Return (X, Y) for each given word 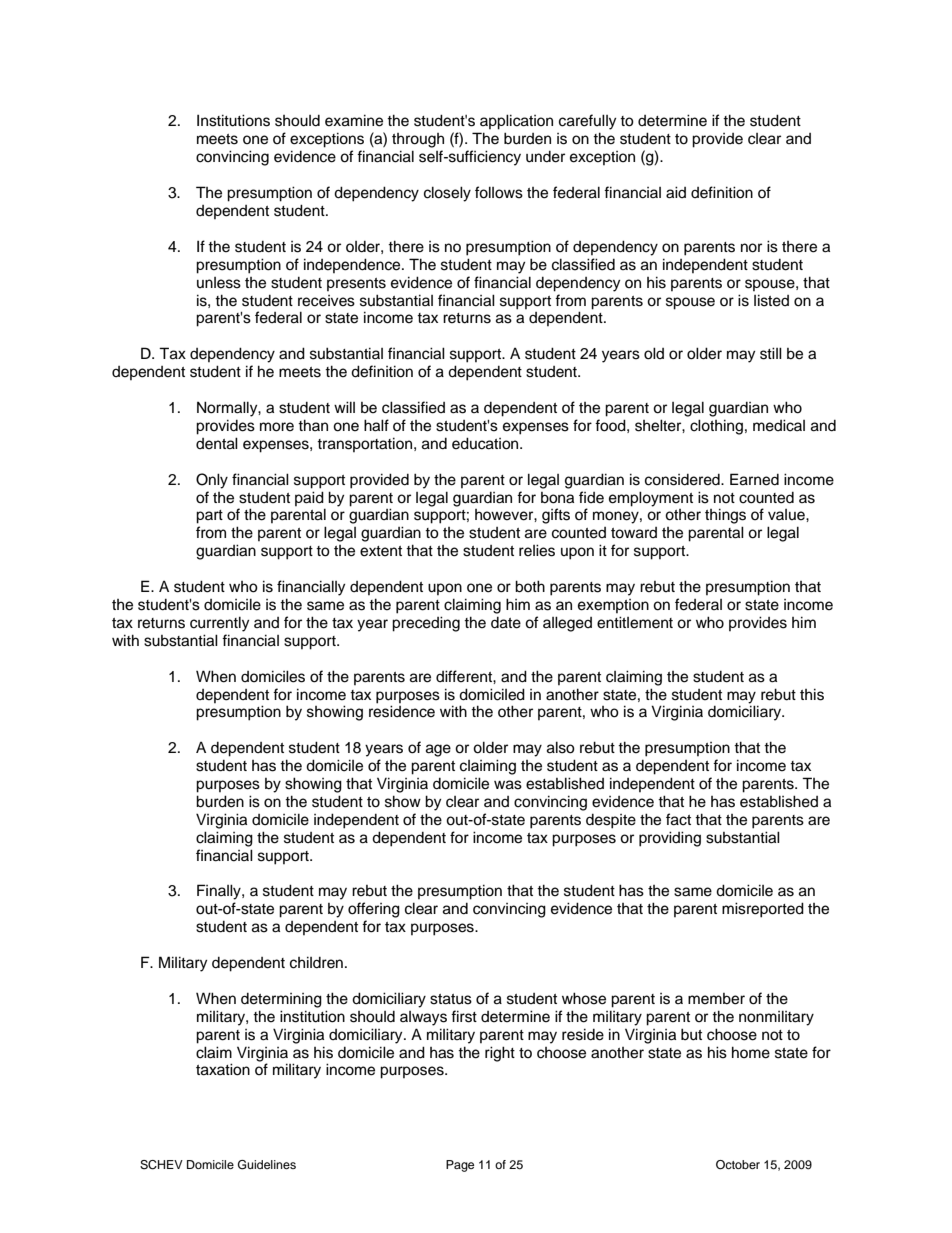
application (516, 122)
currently (219, 624)
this (812, 694)
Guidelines (267, 1165)
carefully (587, 122)
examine (354, 120)
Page (460, 1166)
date (506, 623)
